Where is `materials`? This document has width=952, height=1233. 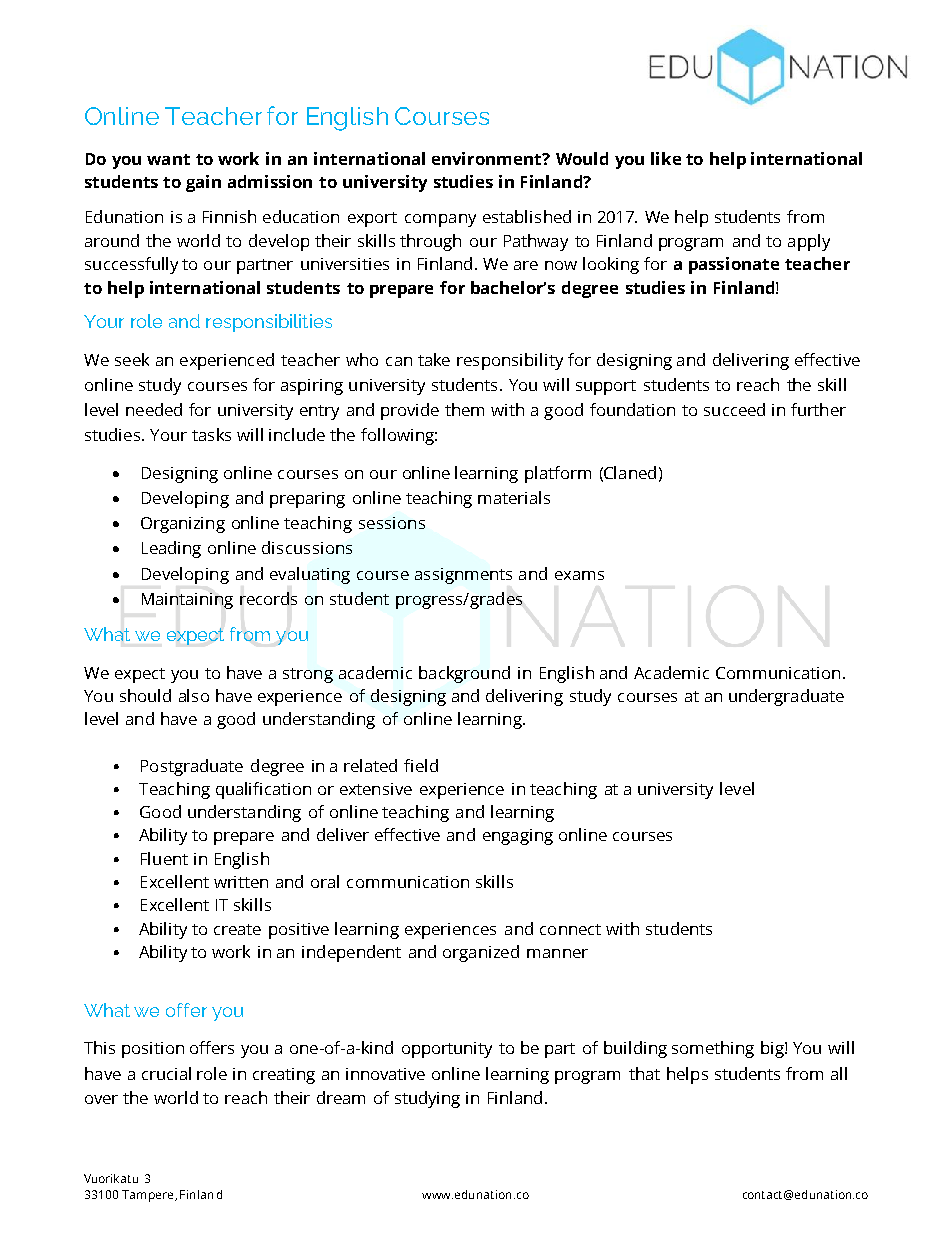
materials is located at coordinates (514, 497).
